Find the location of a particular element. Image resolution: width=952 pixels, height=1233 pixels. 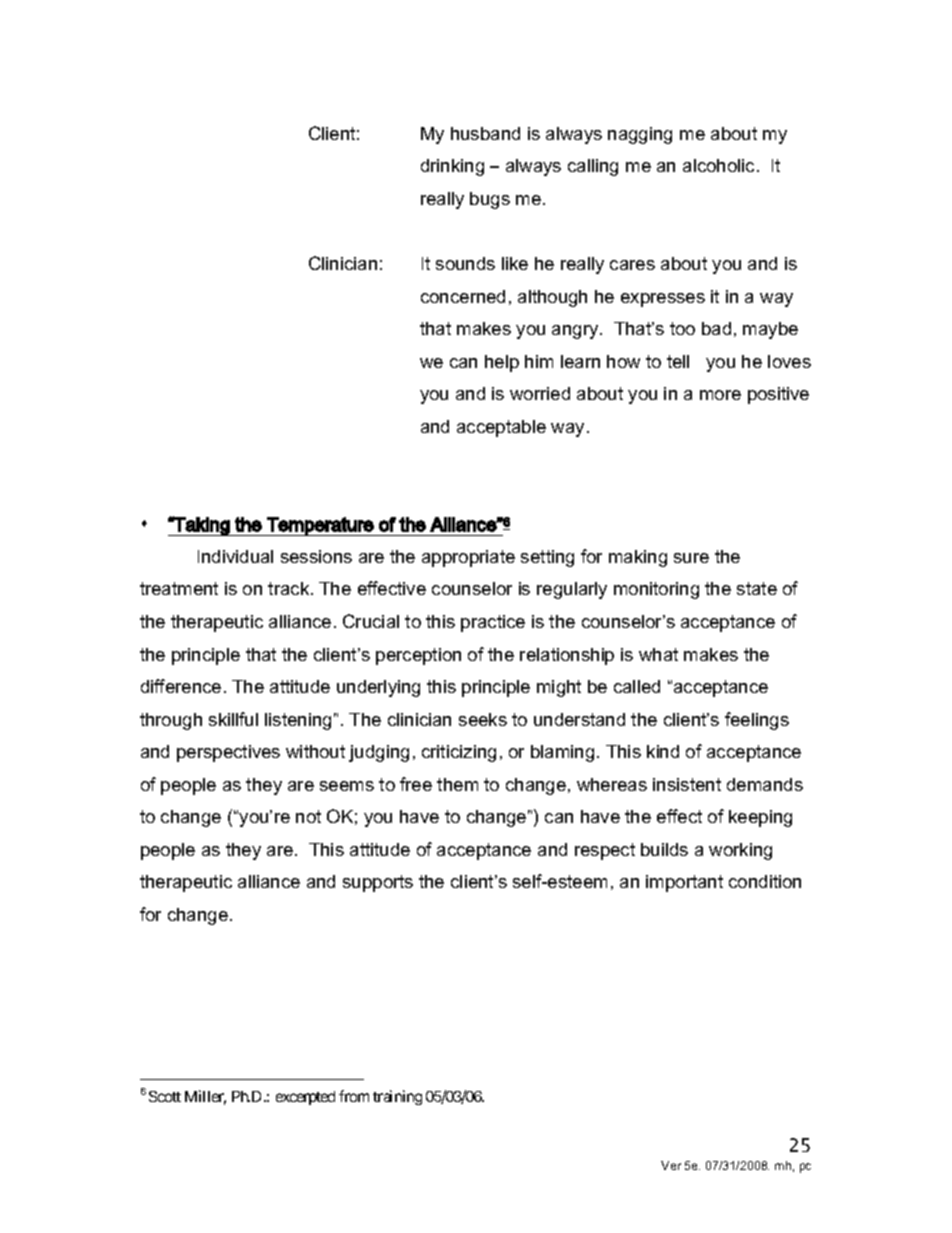

acceptable is located at coordinates (501, 428).
